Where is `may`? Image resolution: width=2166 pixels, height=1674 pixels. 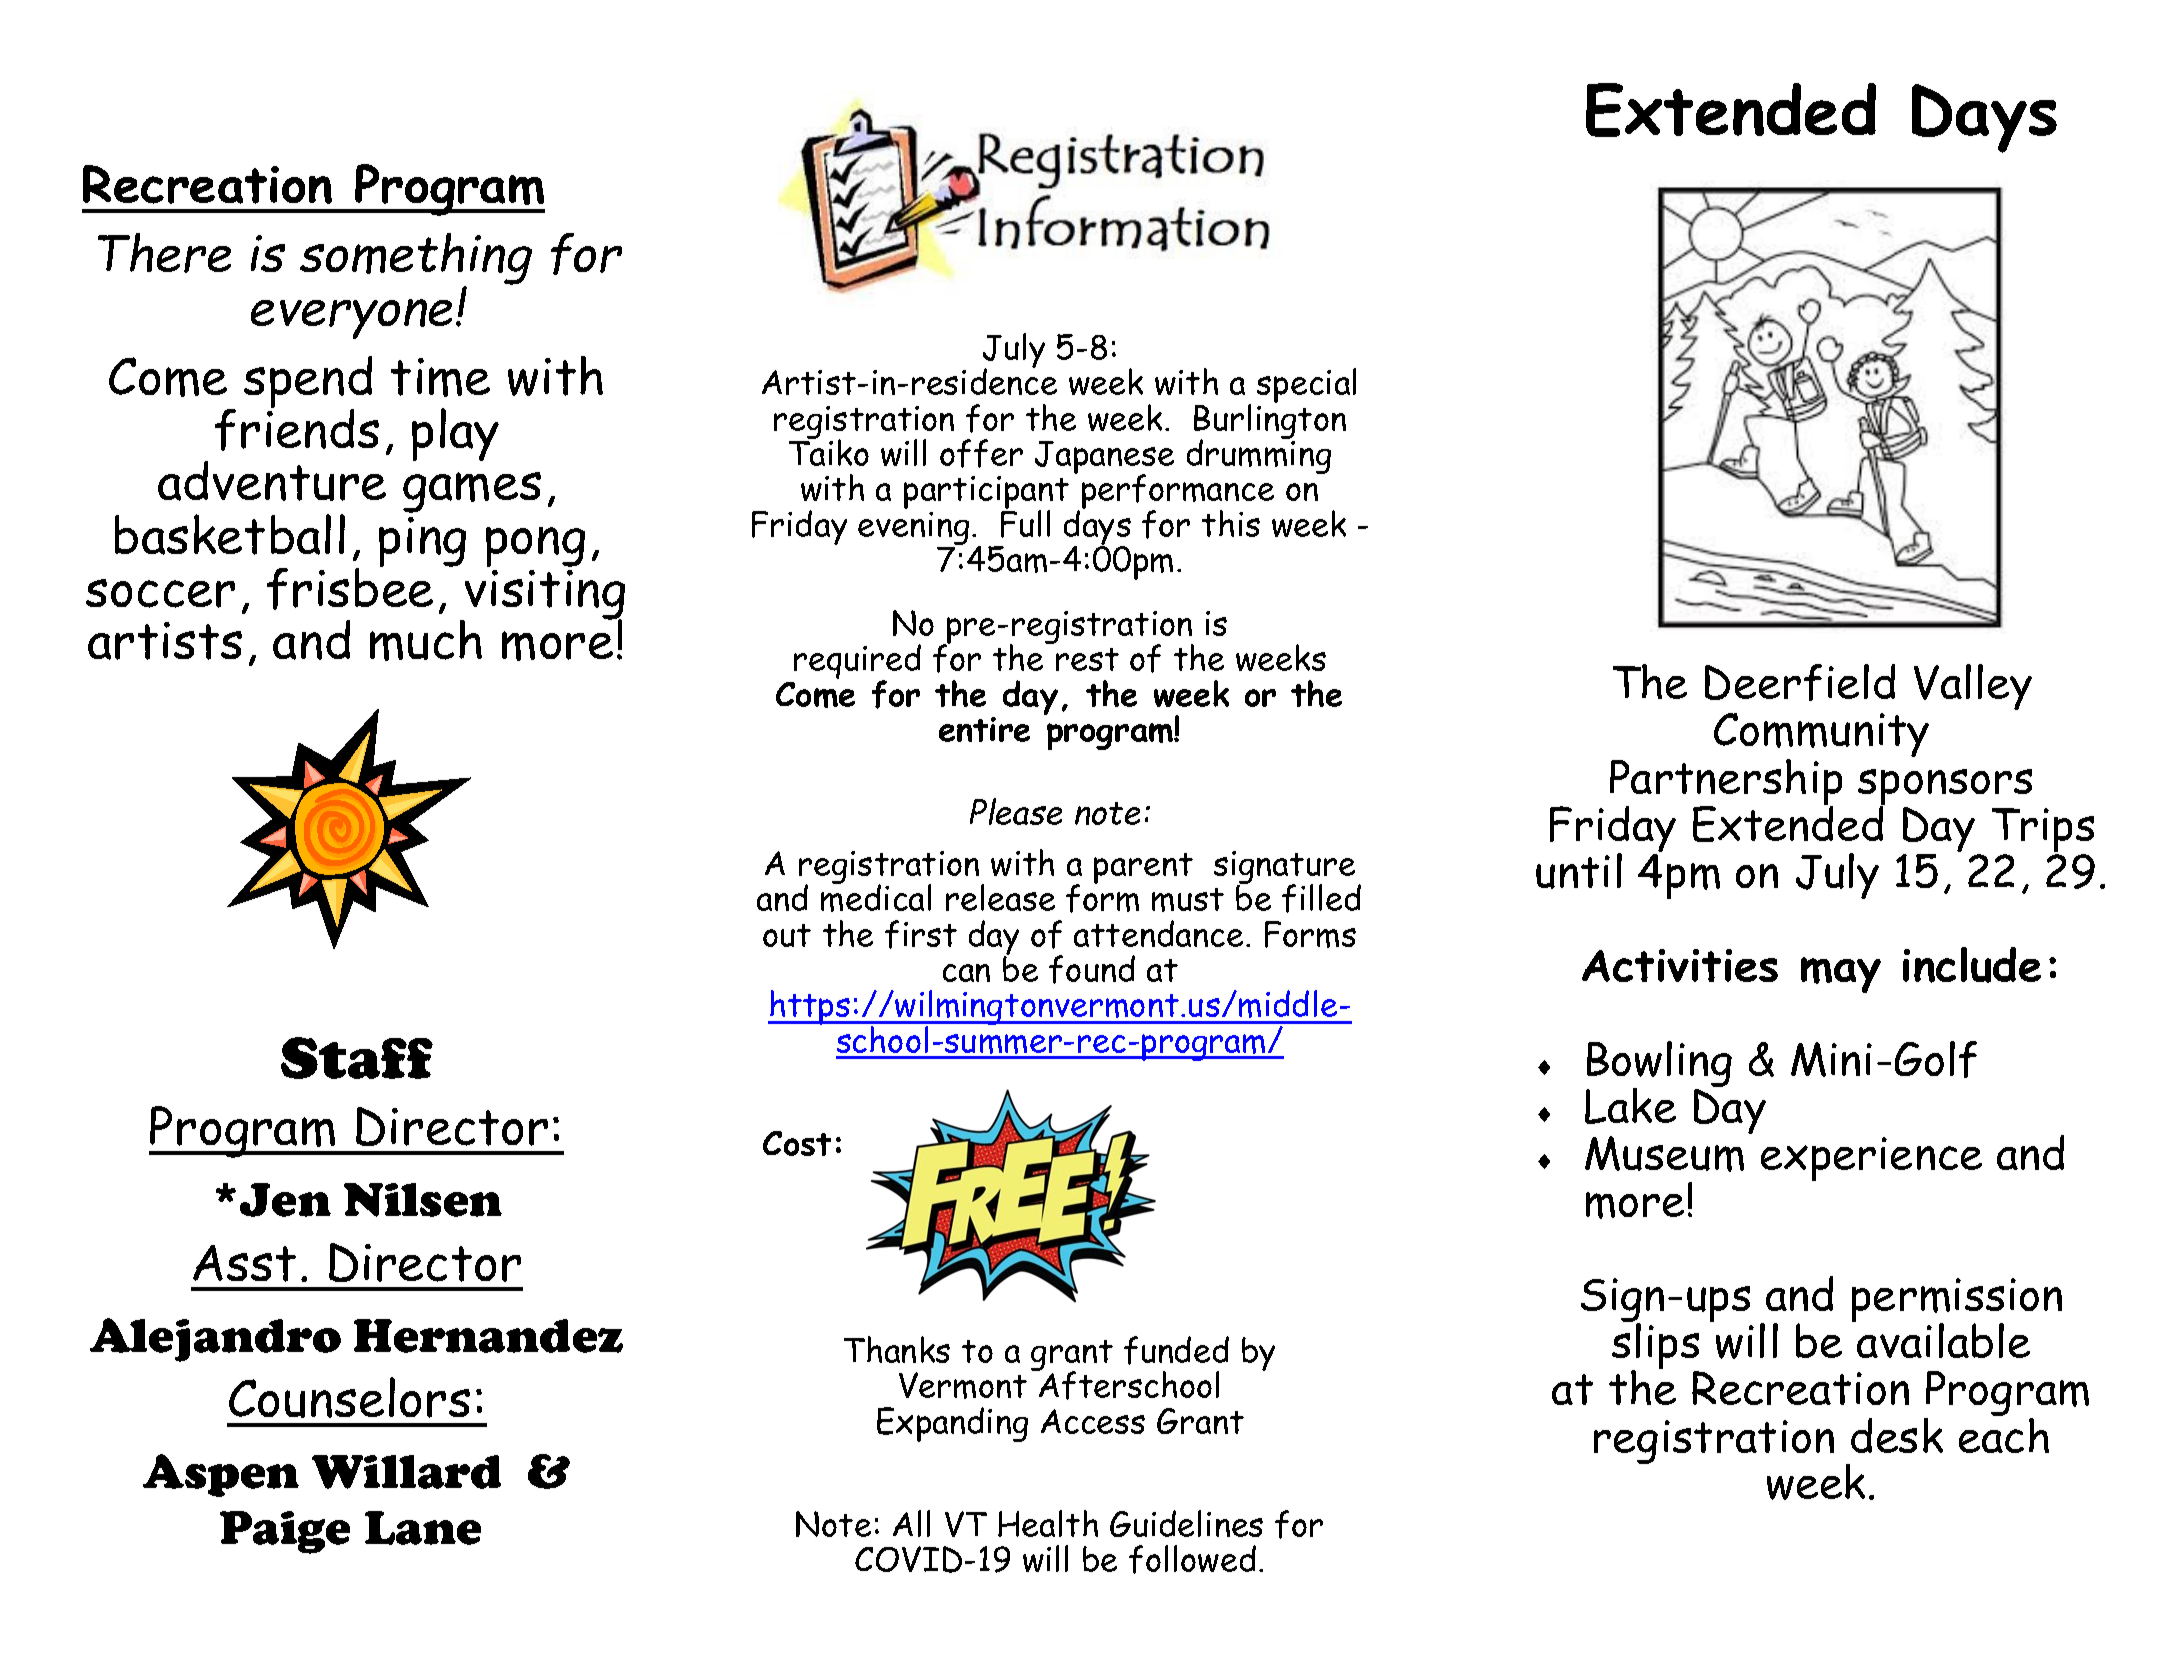 may is located at coordinates (1841, 975).
